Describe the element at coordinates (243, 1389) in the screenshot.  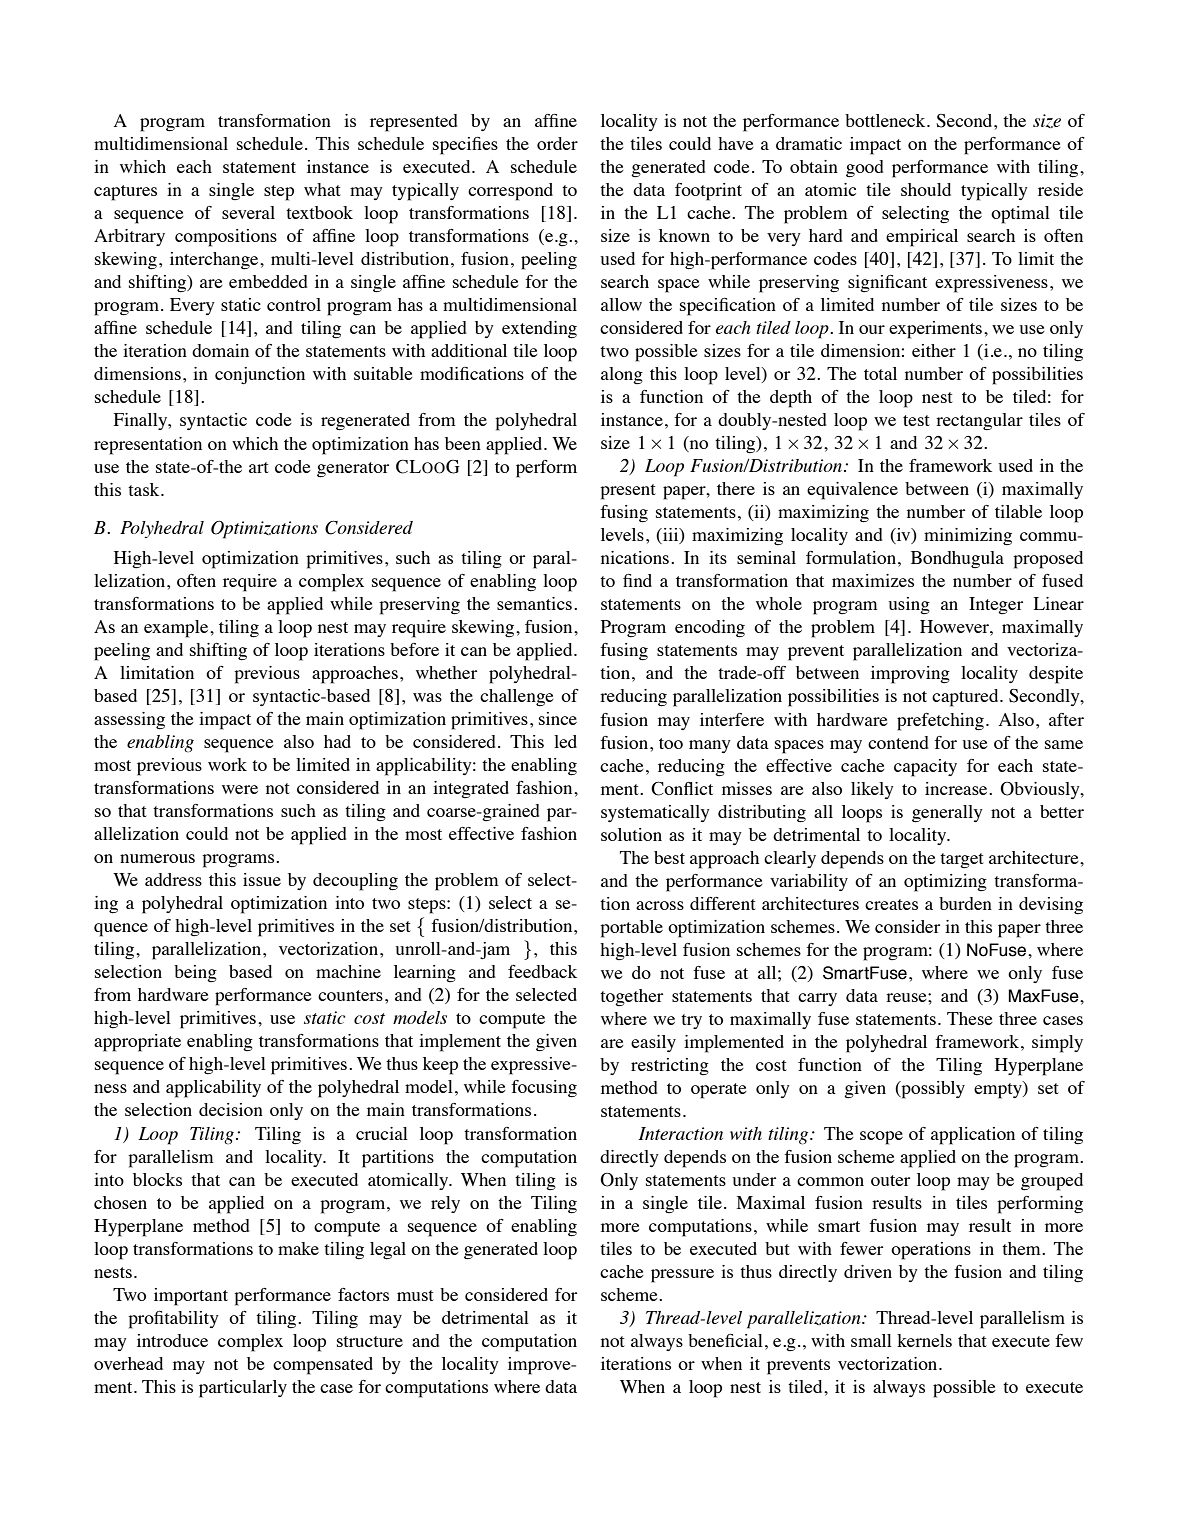
I see `particularly` at that location.
